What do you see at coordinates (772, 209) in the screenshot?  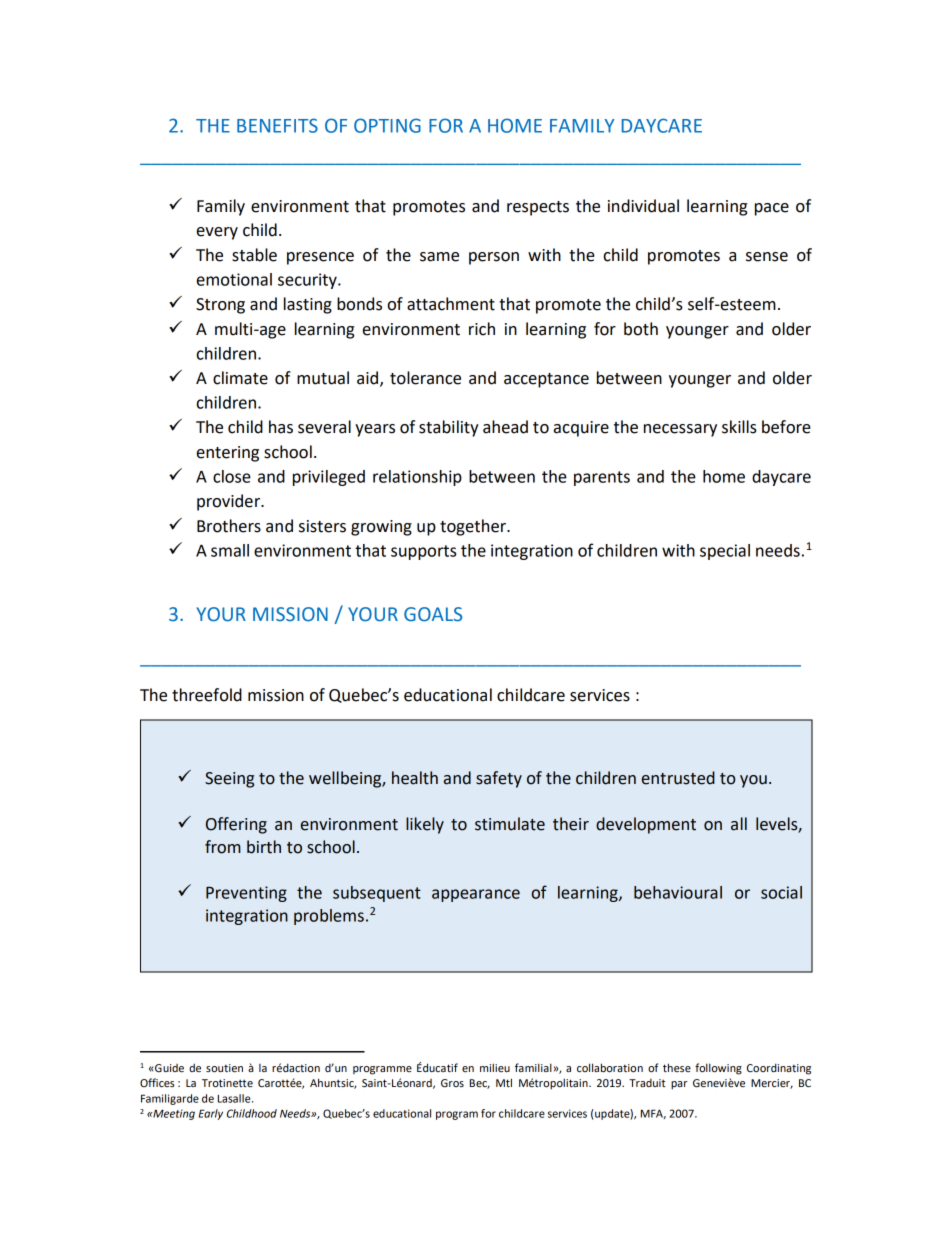 I see `pace` at bounding box center [772, 209].
